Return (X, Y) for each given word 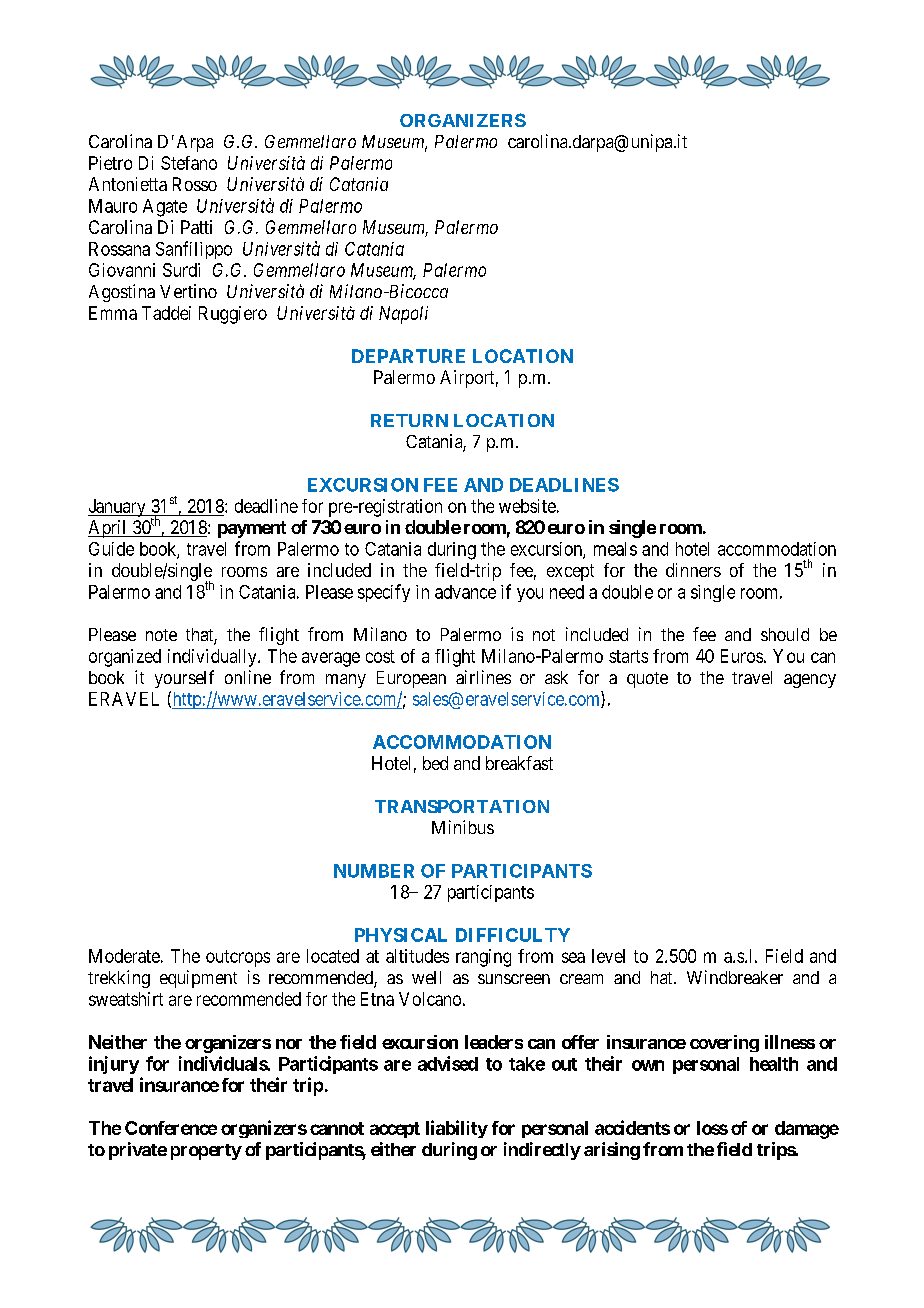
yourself (184, 679)
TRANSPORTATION (462, 806)
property (206, 1152)
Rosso (195, 184)
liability (457, 1129)
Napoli (403, 315)
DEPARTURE (408, 356)
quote (647, 680)
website (527, 506)
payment (252, 529)
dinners (693, 570)
